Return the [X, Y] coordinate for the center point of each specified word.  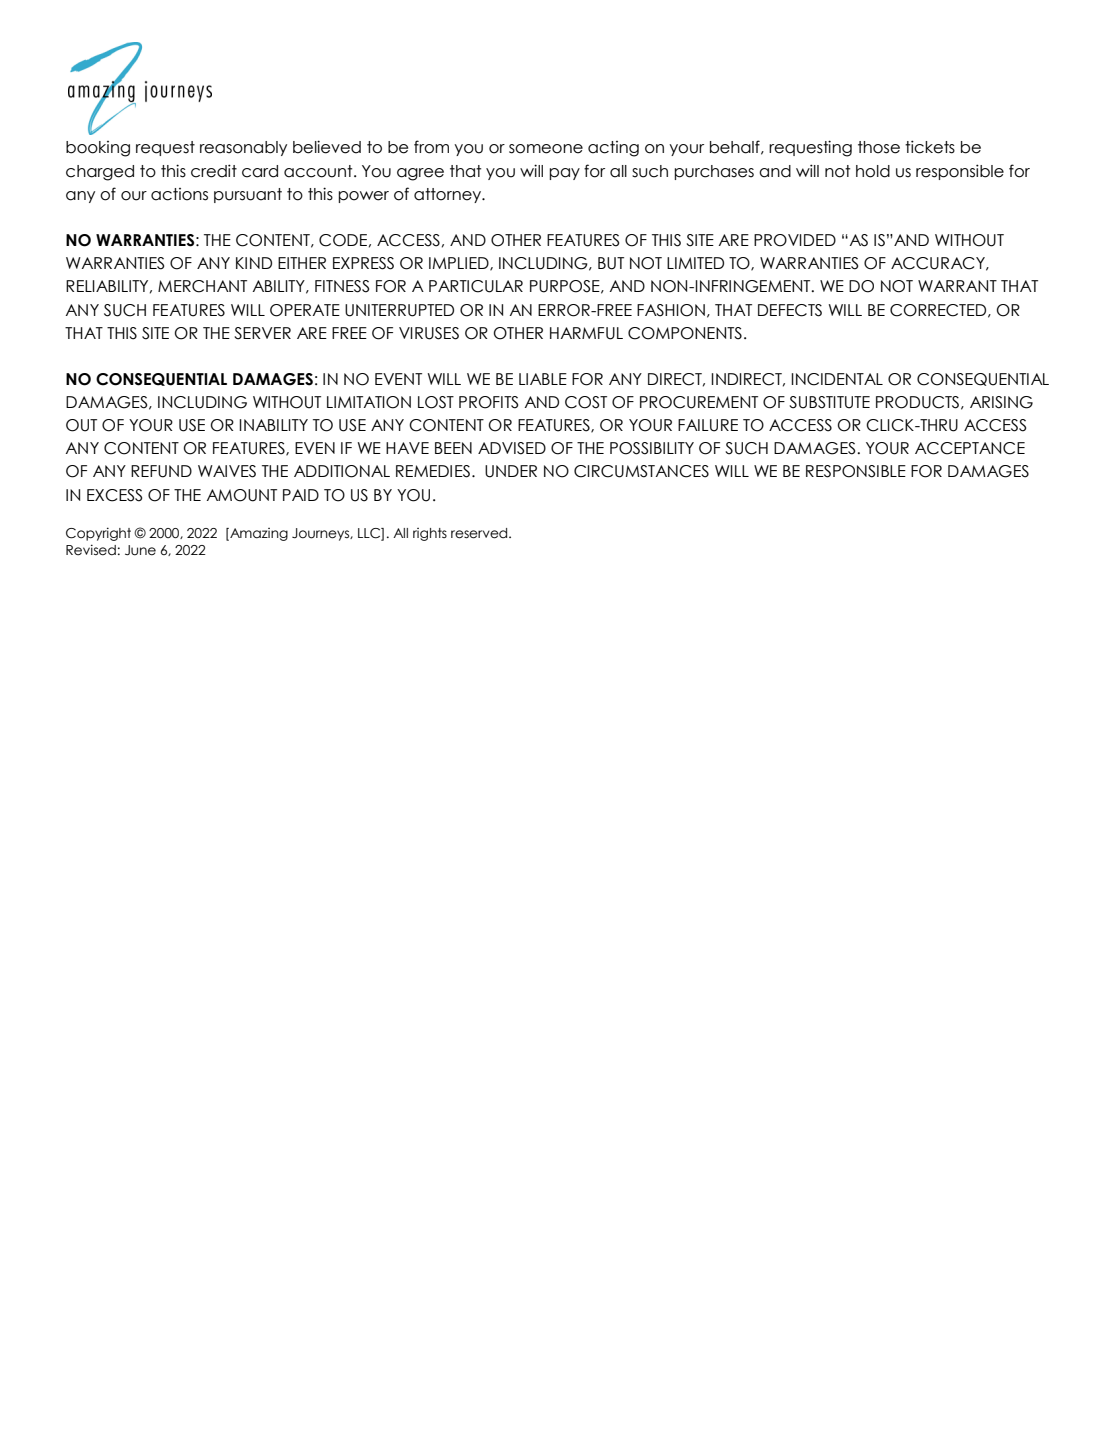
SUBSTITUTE [829, 402]
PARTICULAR [476, 286]
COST [586, 402]
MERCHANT [202, 286]
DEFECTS [790, 310]
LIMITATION [369, 402]
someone [546, 149]
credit [214, 171]
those [879, 147]
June [140, 550]
